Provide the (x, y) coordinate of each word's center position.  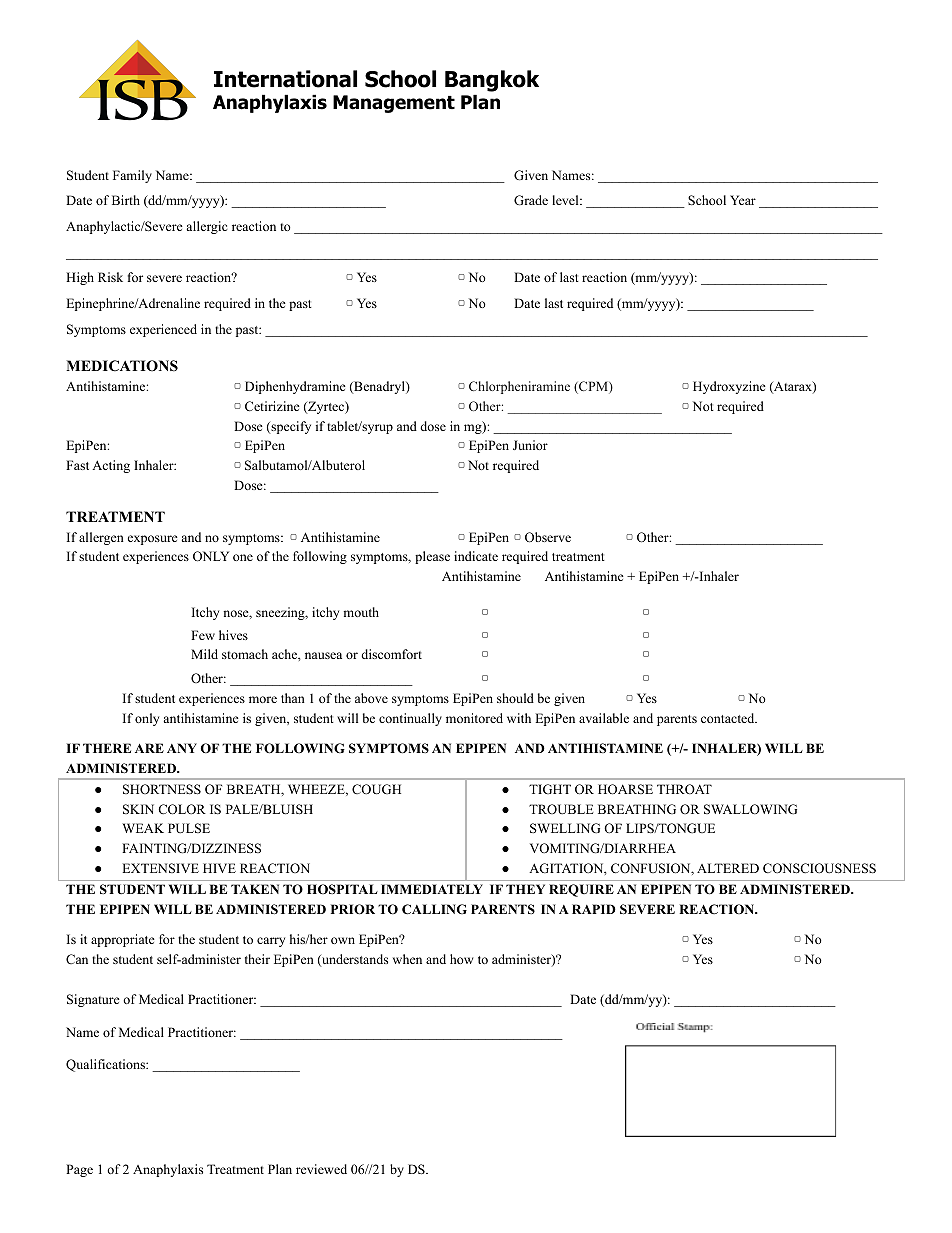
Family (132, 176)
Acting (111, 466)
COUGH (376, 789)
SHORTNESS (162, 789)
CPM (593, 387)
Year (743, 200)
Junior (530, 445)
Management (394, 104)
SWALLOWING (750, 809)
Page (79, 1170)
